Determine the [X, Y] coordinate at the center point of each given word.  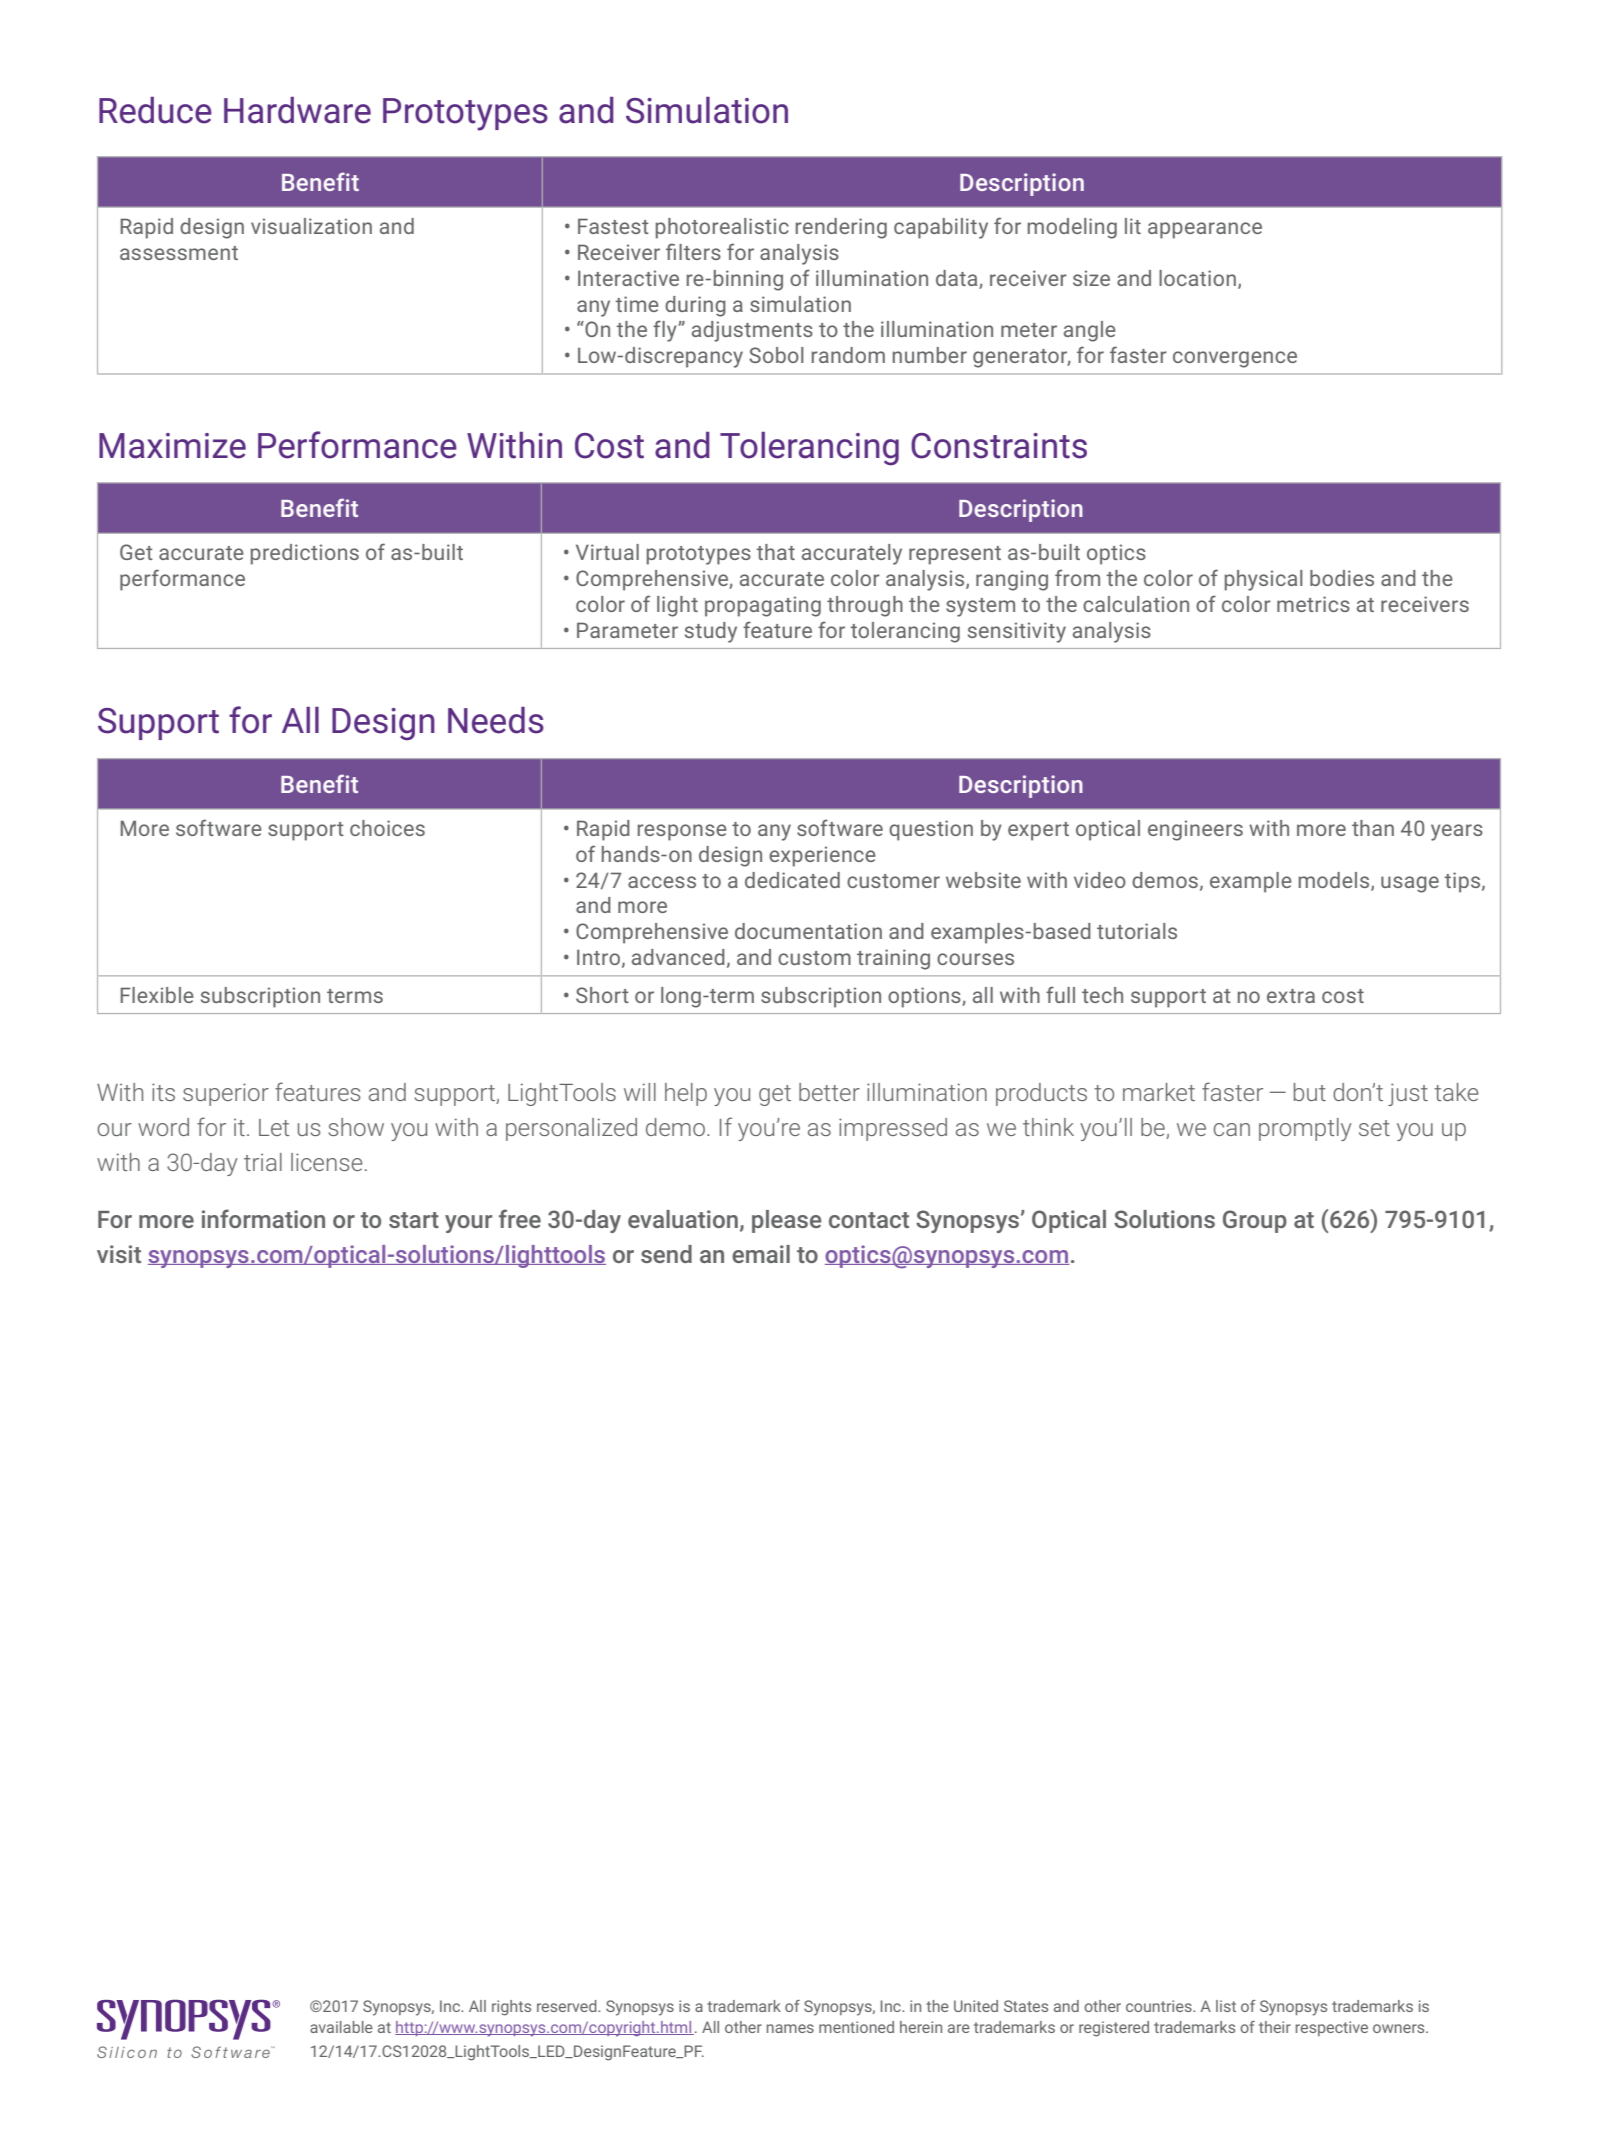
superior [226, 1094]
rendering [841, 228]
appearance [1205, 230]
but [1310, 1092]
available [341, 2027]
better [829, 1092]
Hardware [297, 110]
